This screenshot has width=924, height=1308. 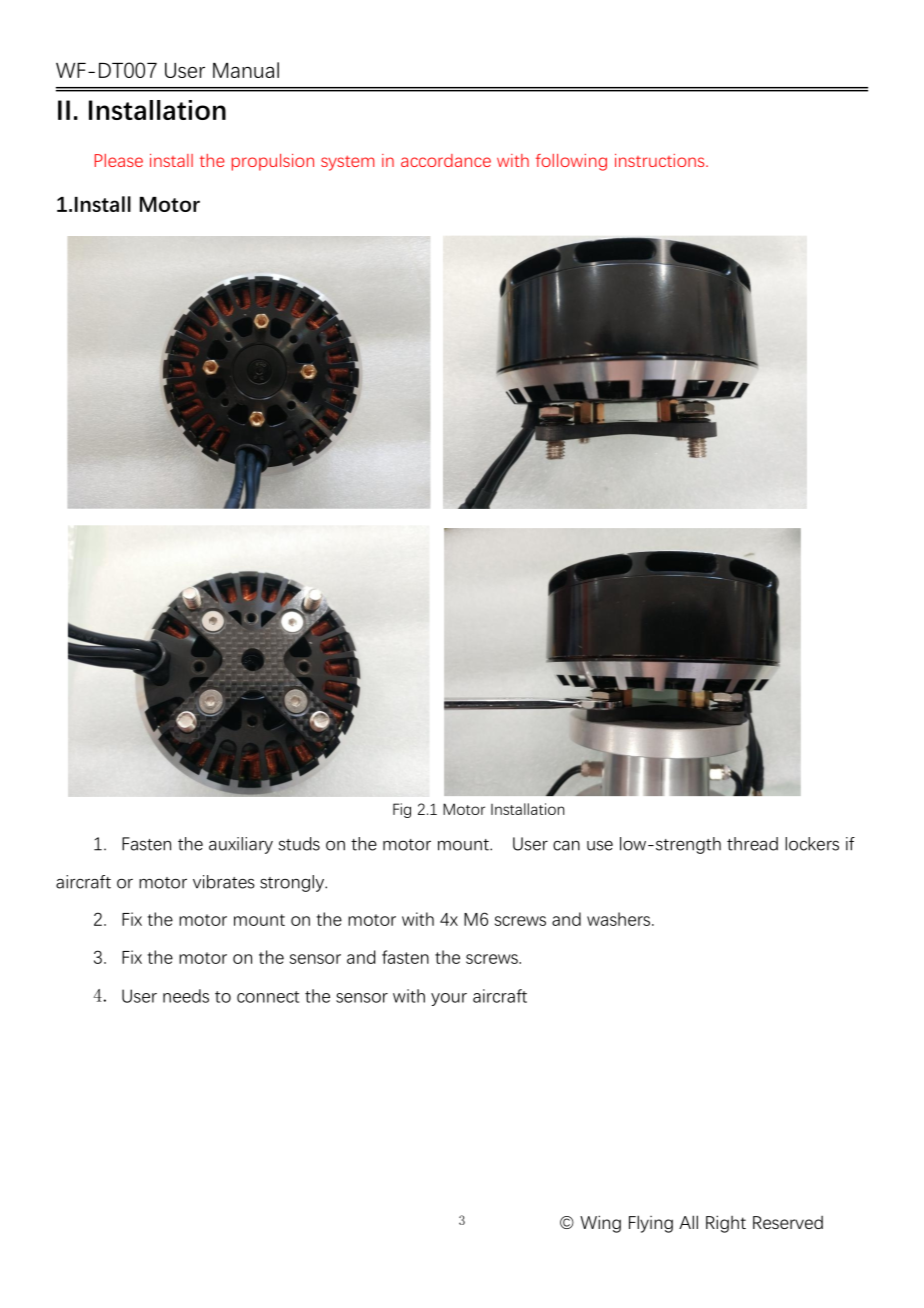 What do you see at coordinates (347, 163) in the screenshot?
I see `system` at bounding box center [347, 163].
